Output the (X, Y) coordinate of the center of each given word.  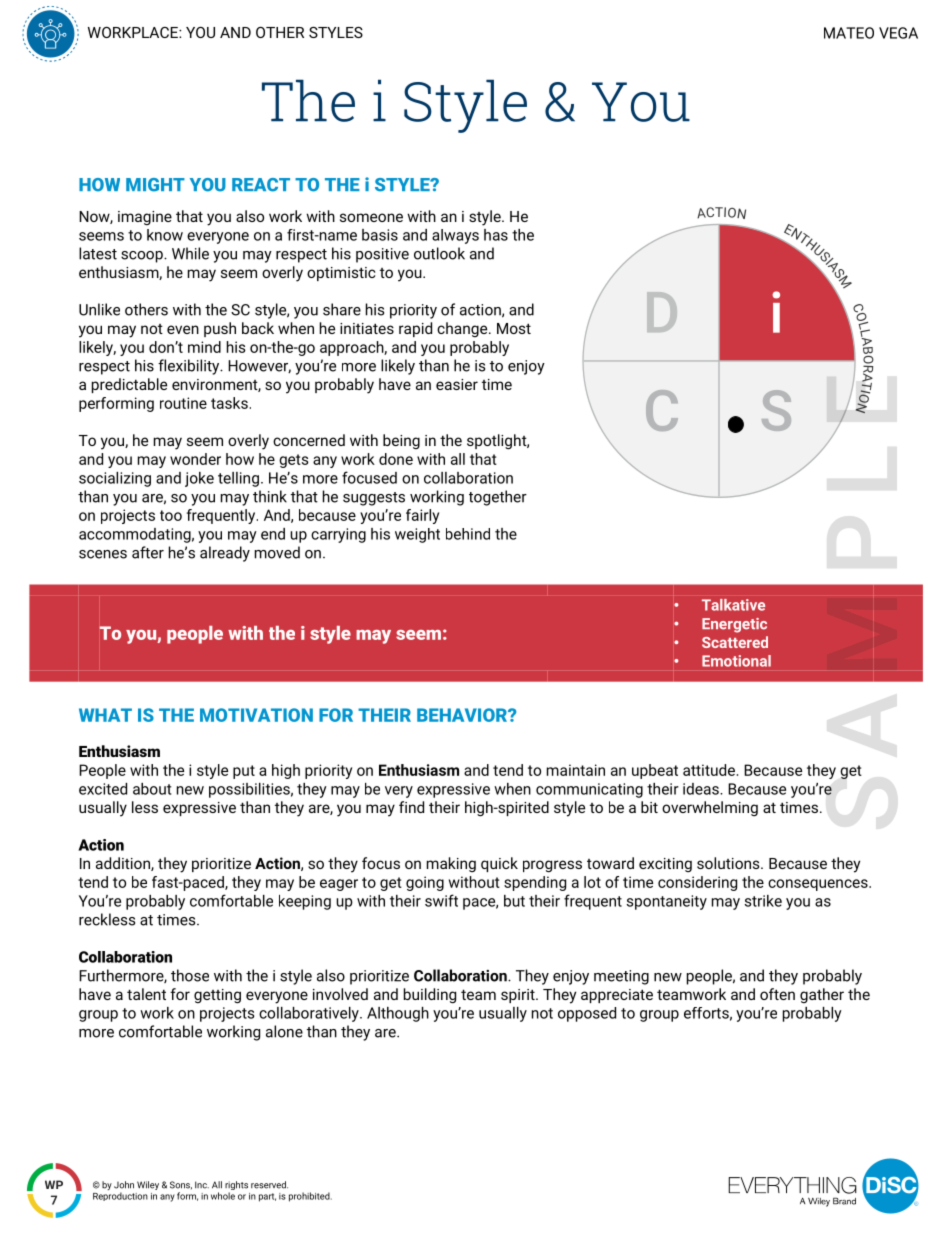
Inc (202, 1185)
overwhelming (710, 808)
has (496, 235)
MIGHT (155, 185)
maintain (576, 770)
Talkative (733, 605)
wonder (195, 459)
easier (457, 384)
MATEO (849, 33)
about (152, 789)
